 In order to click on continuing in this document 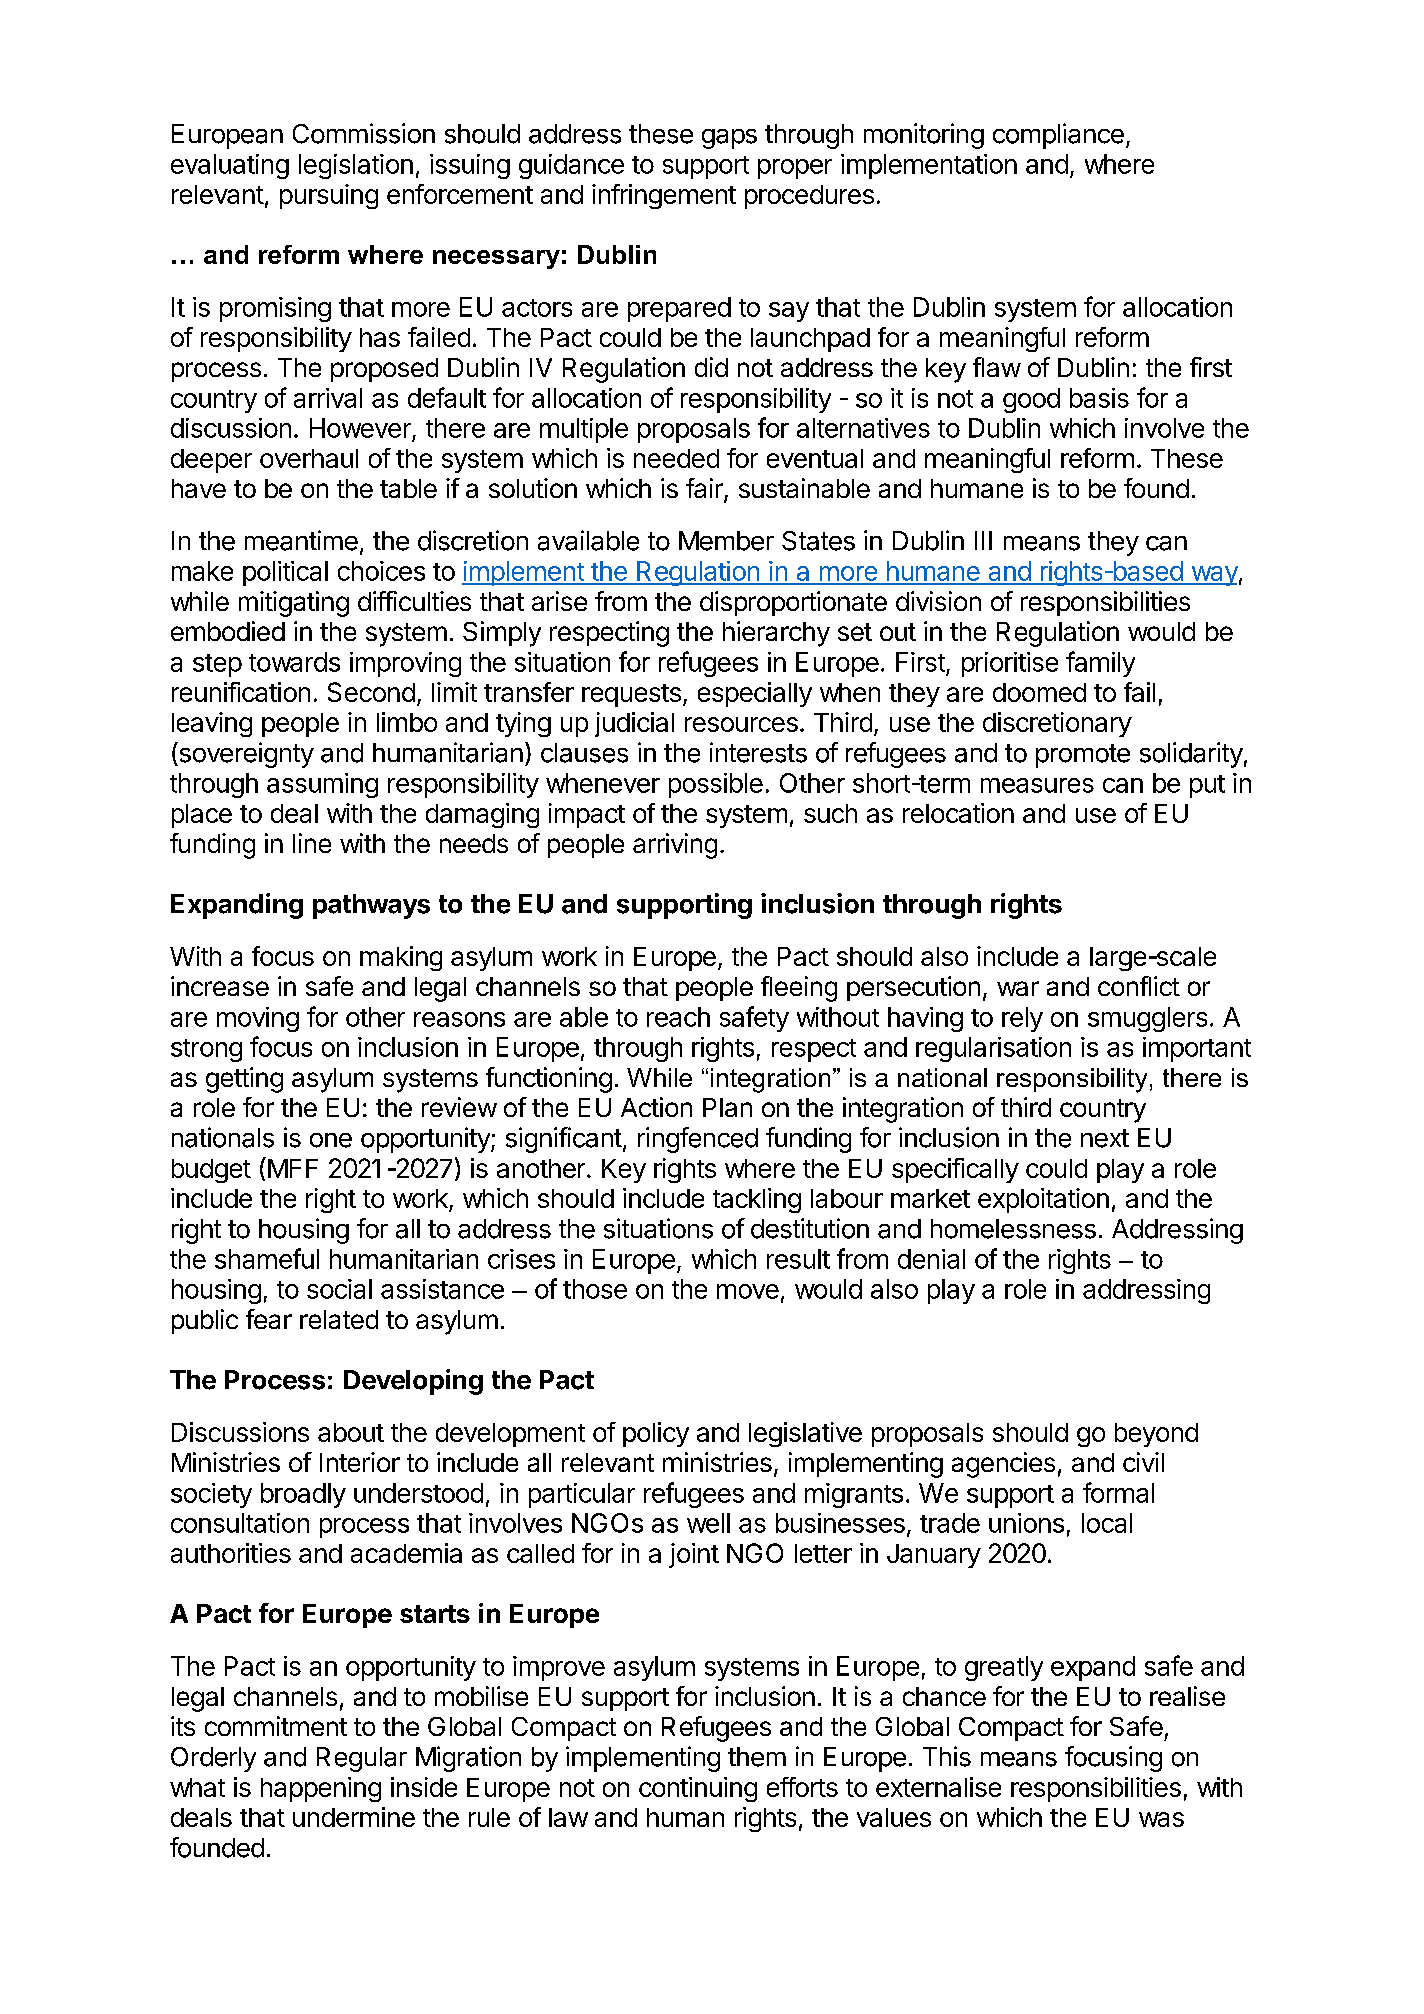, I will do `click(698, 1789)`.
